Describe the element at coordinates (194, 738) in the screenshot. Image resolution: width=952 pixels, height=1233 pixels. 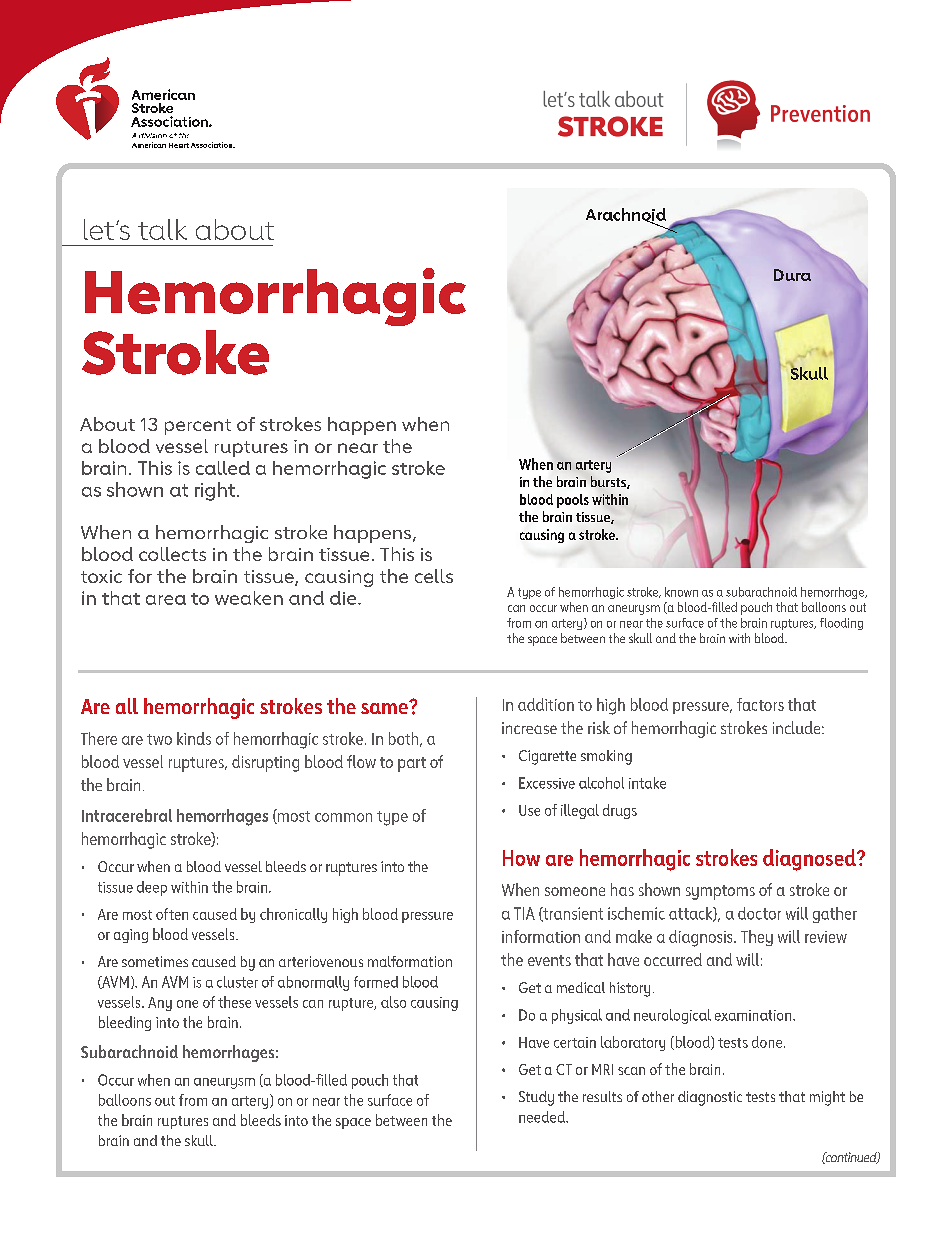
I see `kinds` at that location.
